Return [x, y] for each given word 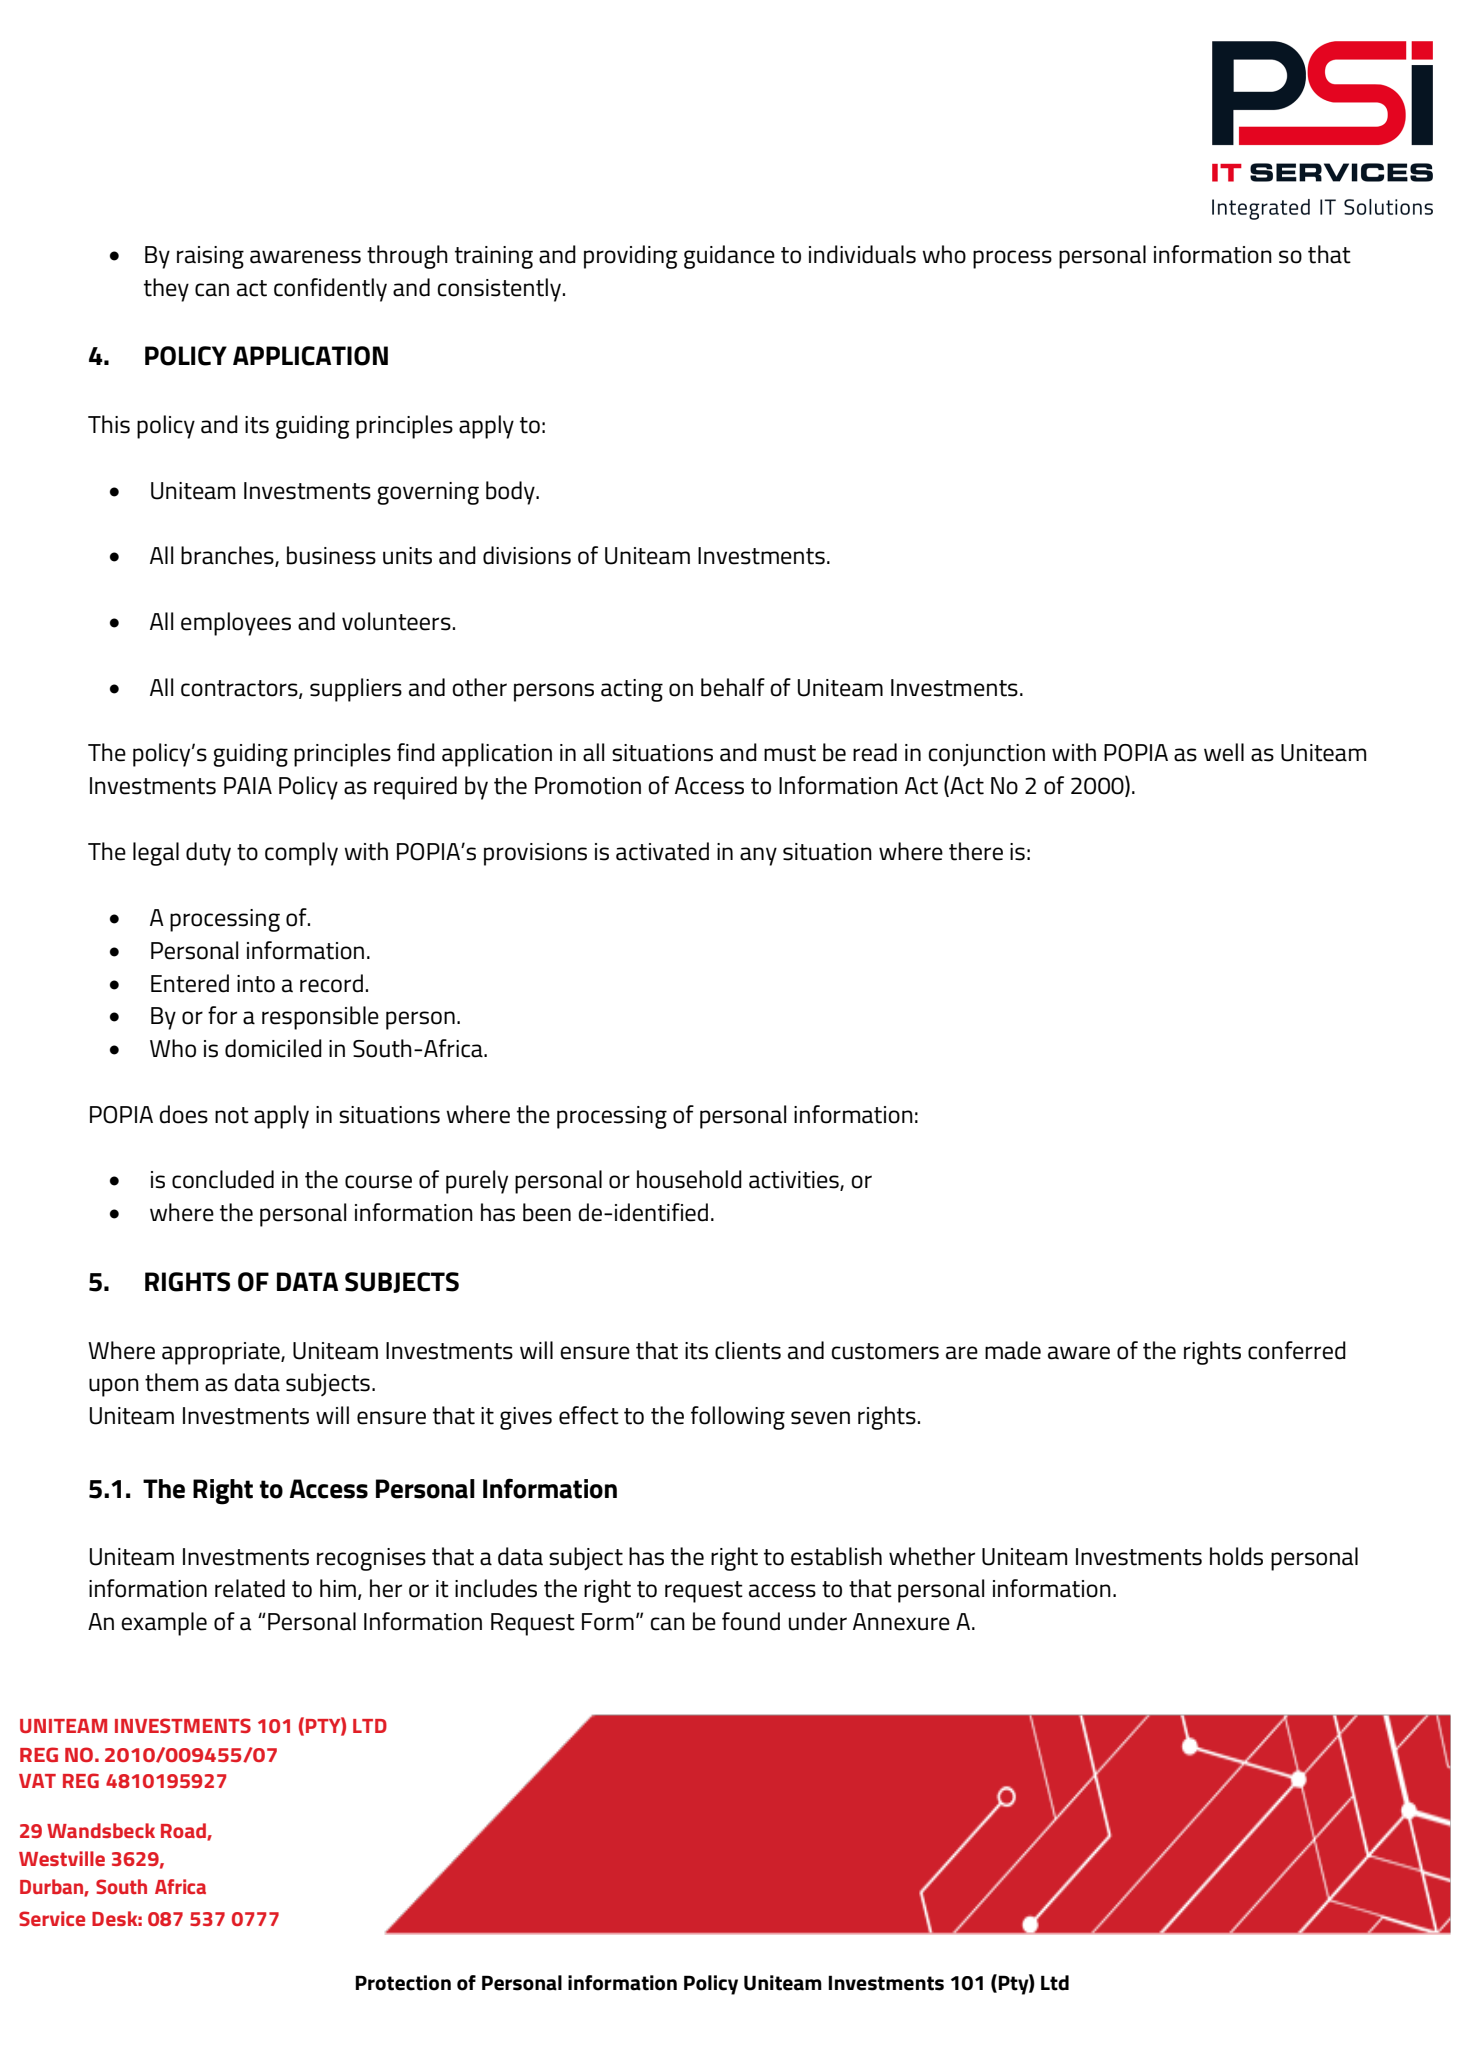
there [976, 851]
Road [184, 1832]
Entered [190, 983]
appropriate [222, 1353]
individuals [862, 254]
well [1224, 752]
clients [748, 1350]
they [166, 290]
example [164, 1624]
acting [632, 690]
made [1013, 1350]
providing [630, 257]
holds [1236, 1556]
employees [236, 624]
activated [662, 851]
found [751, 1621]
